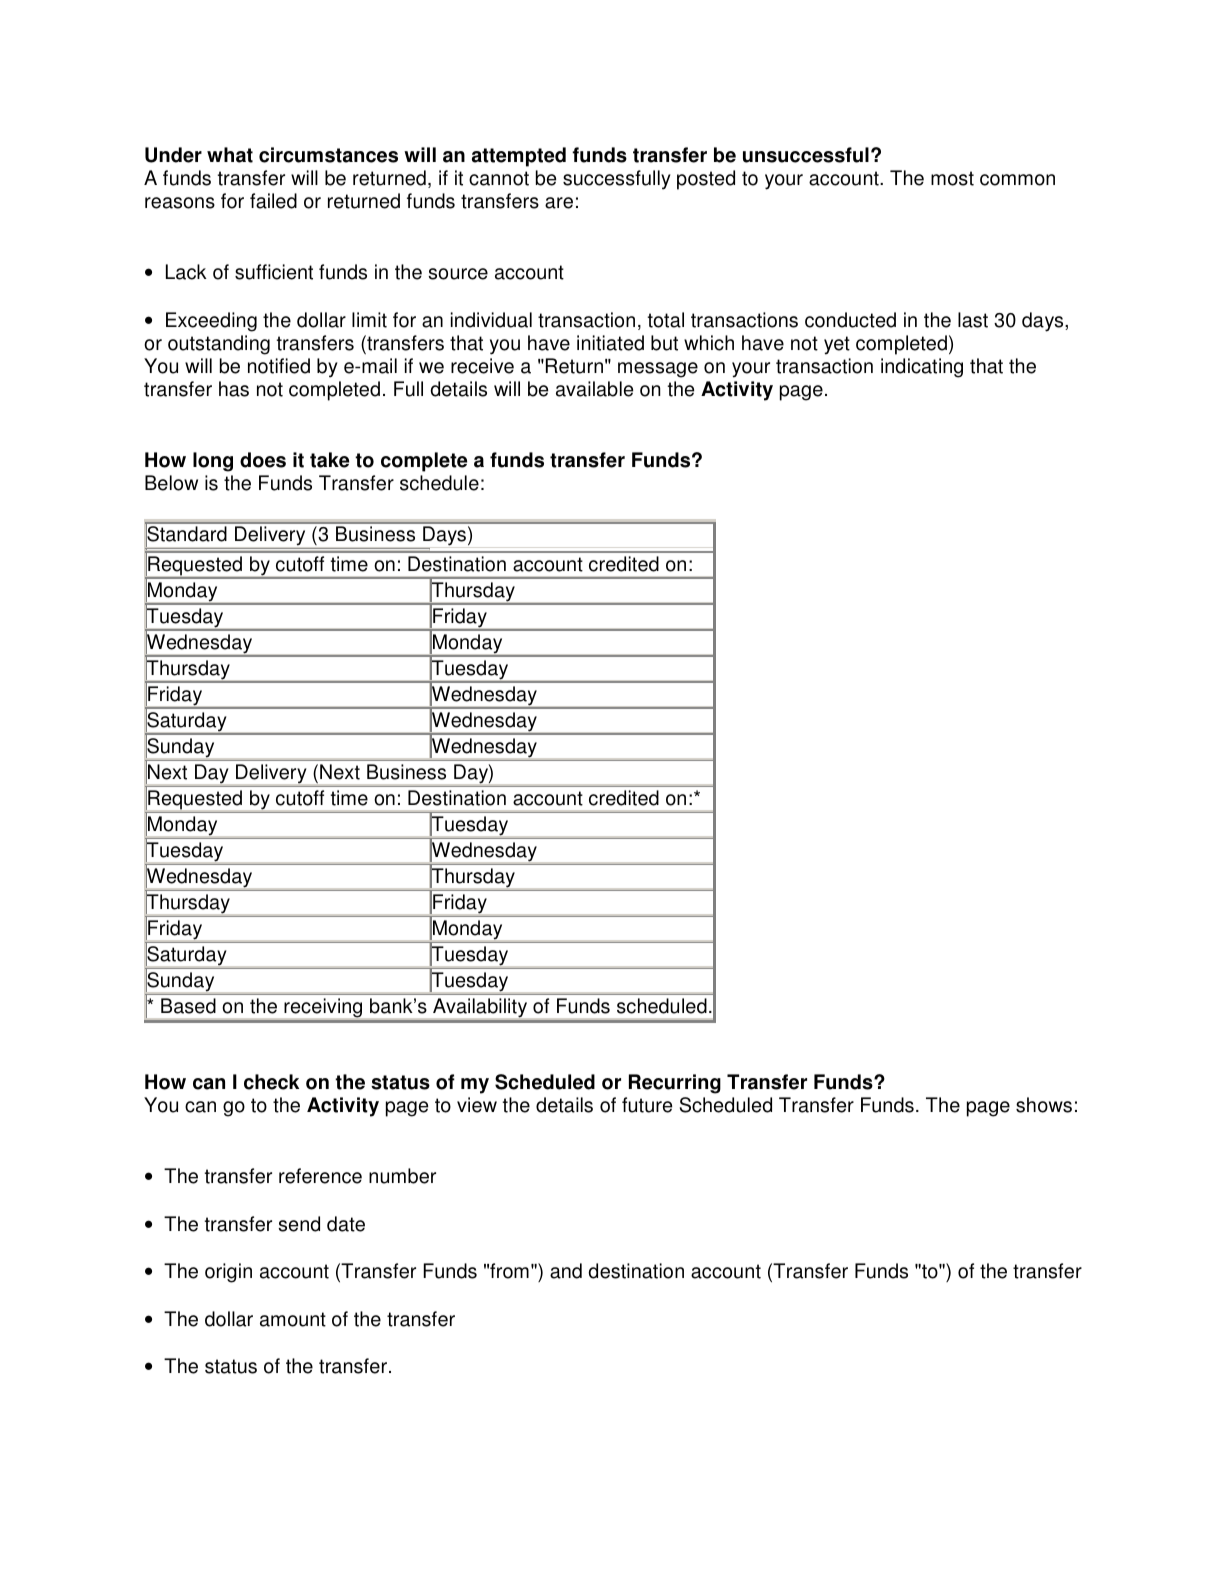 This page has height=1587, width=1226. Describe the element at coordinates (273, 201) in the page. I see `failed` at that location.
